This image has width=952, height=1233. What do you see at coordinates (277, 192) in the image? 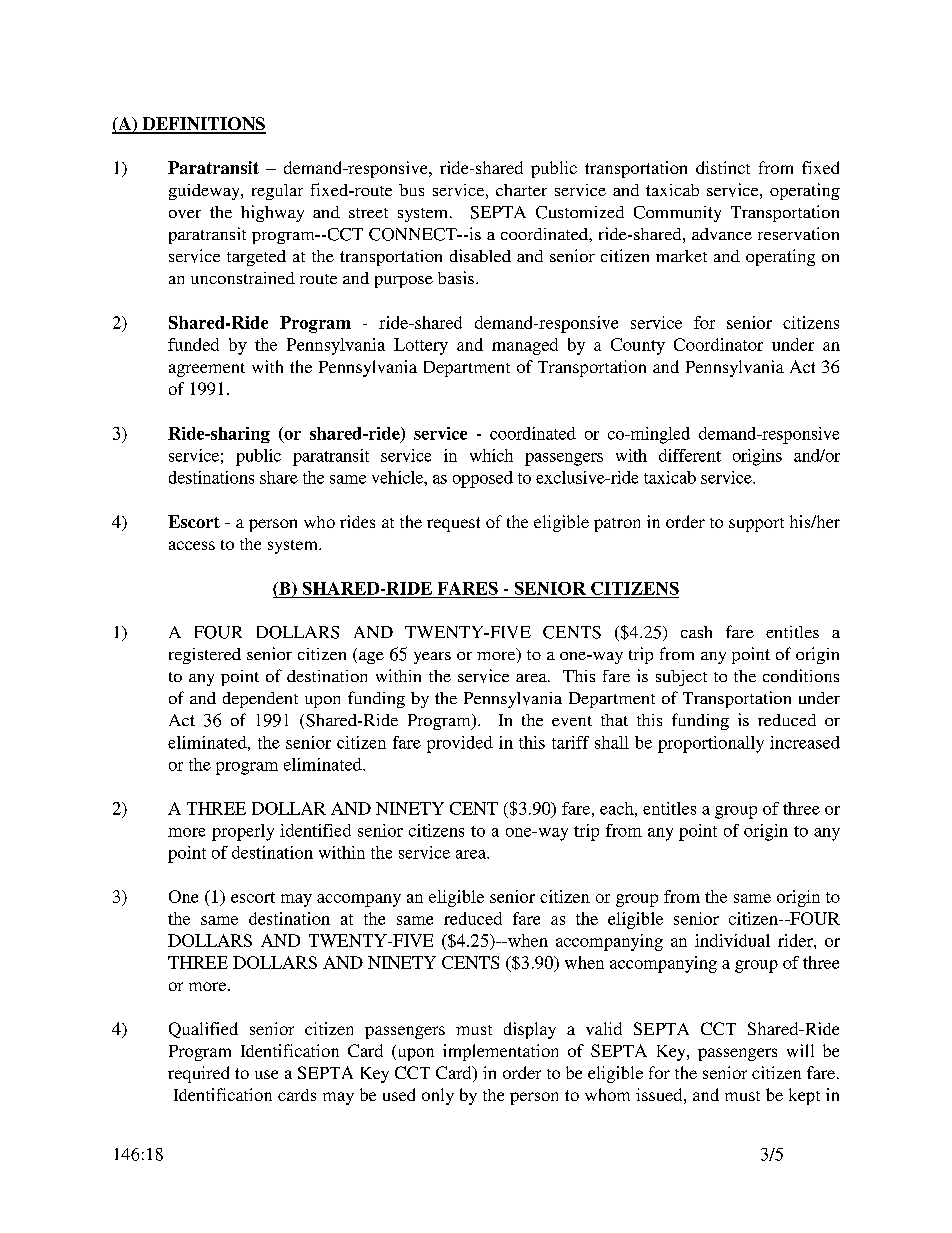
I see `regular` at bounding box center [277, 192].
